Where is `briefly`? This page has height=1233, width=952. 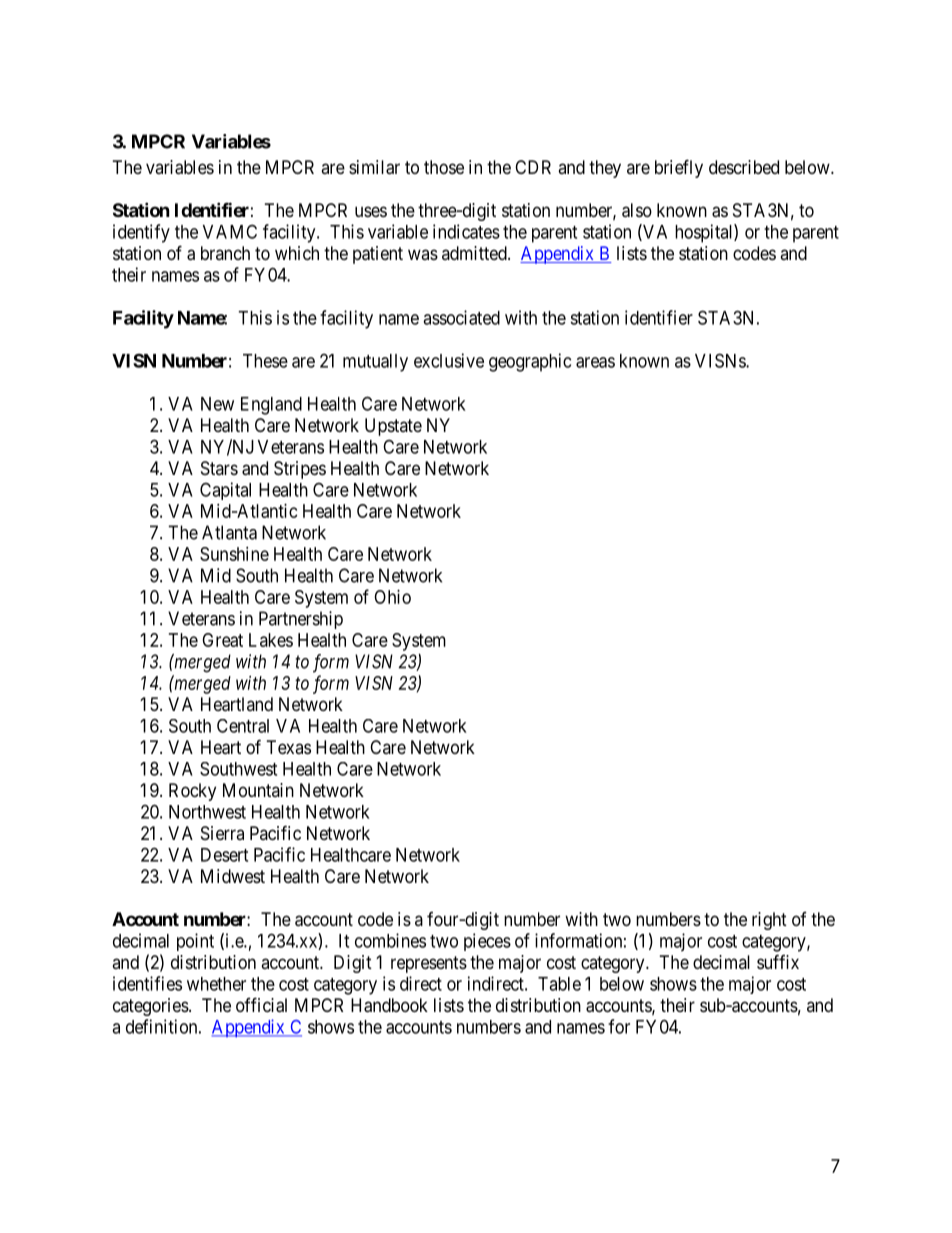 briefly is located at coordinates (679, 168).
